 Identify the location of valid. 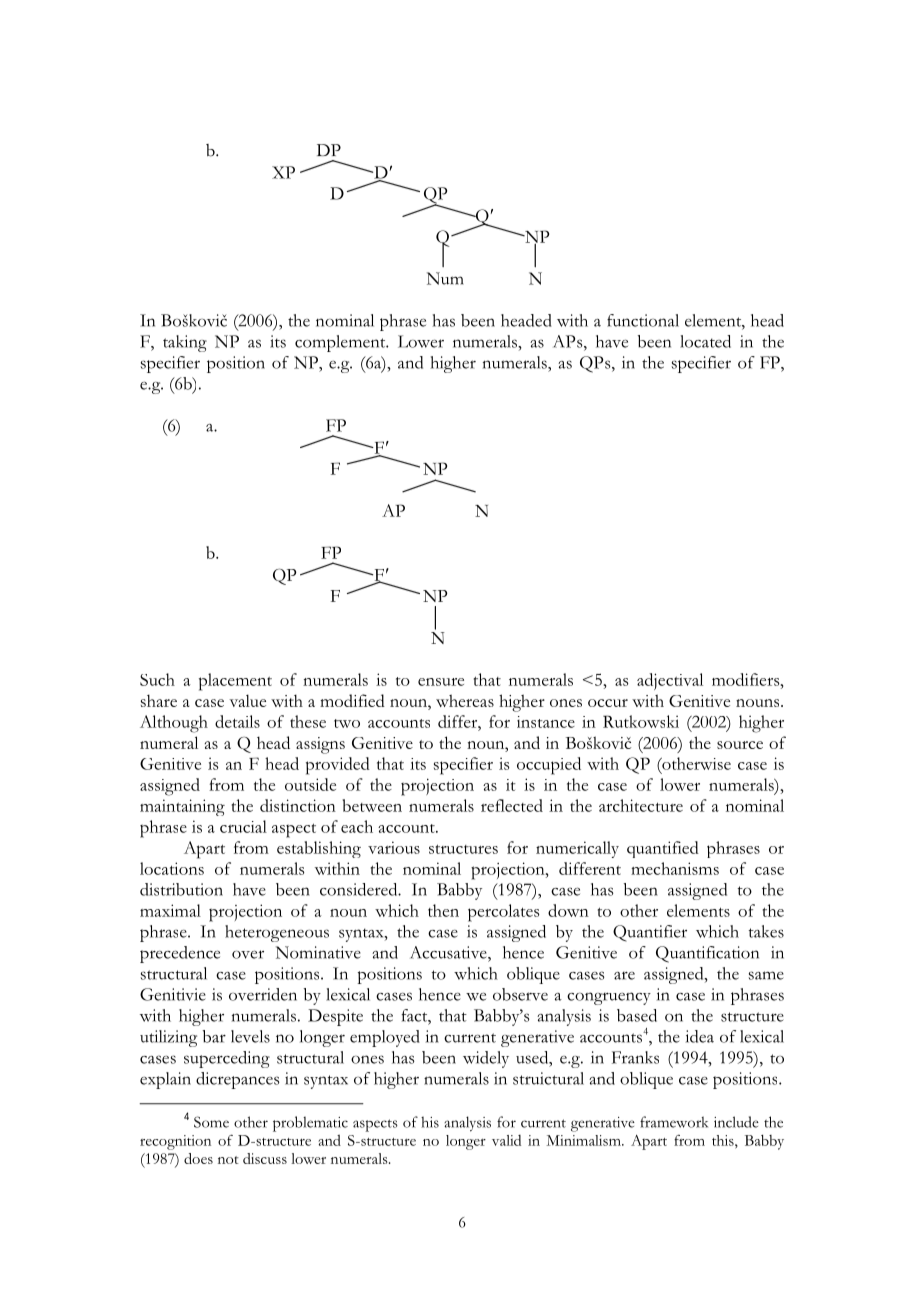
(506, 1140).
